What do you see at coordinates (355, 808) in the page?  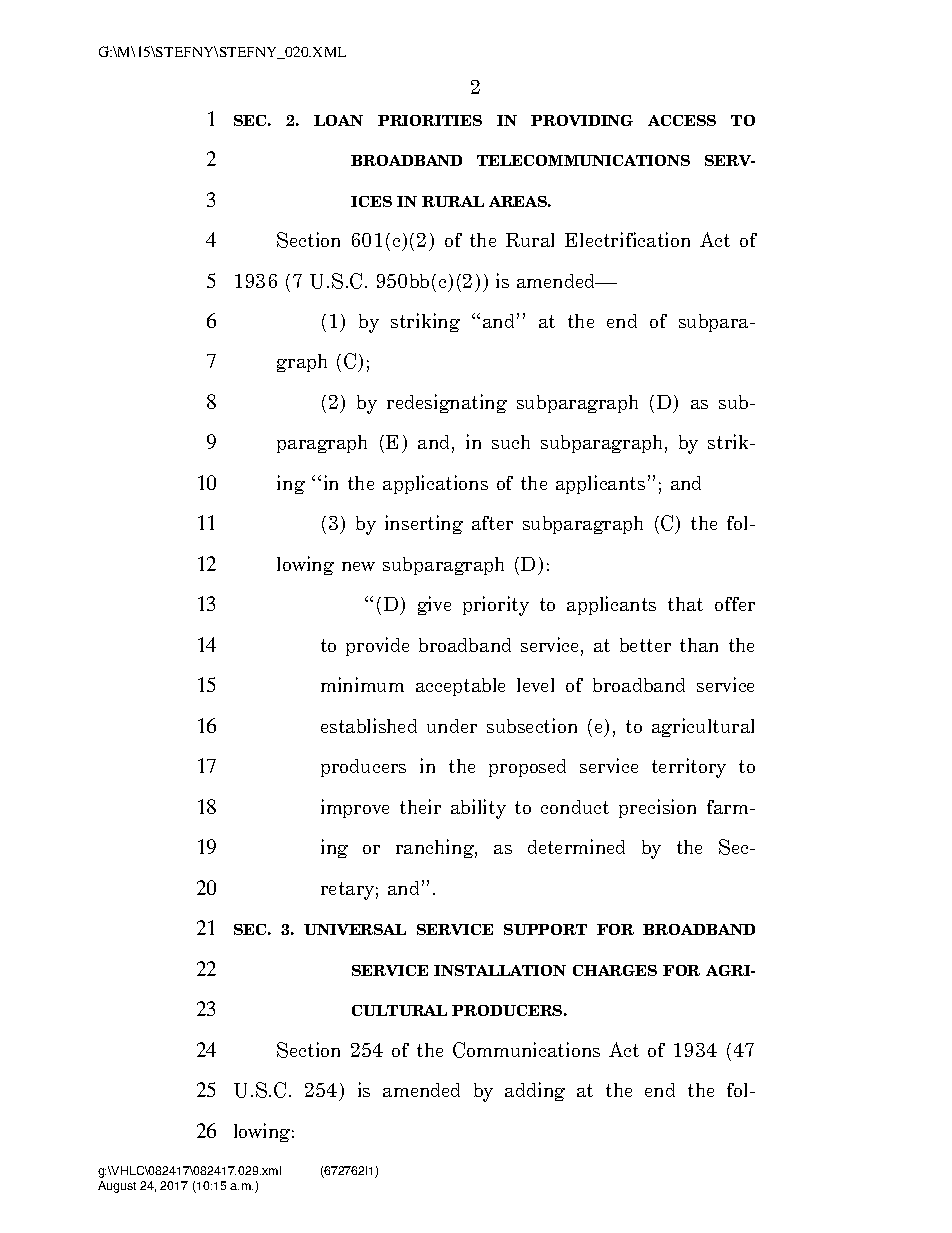 I see `improve` at bounding box center [355, 808].
